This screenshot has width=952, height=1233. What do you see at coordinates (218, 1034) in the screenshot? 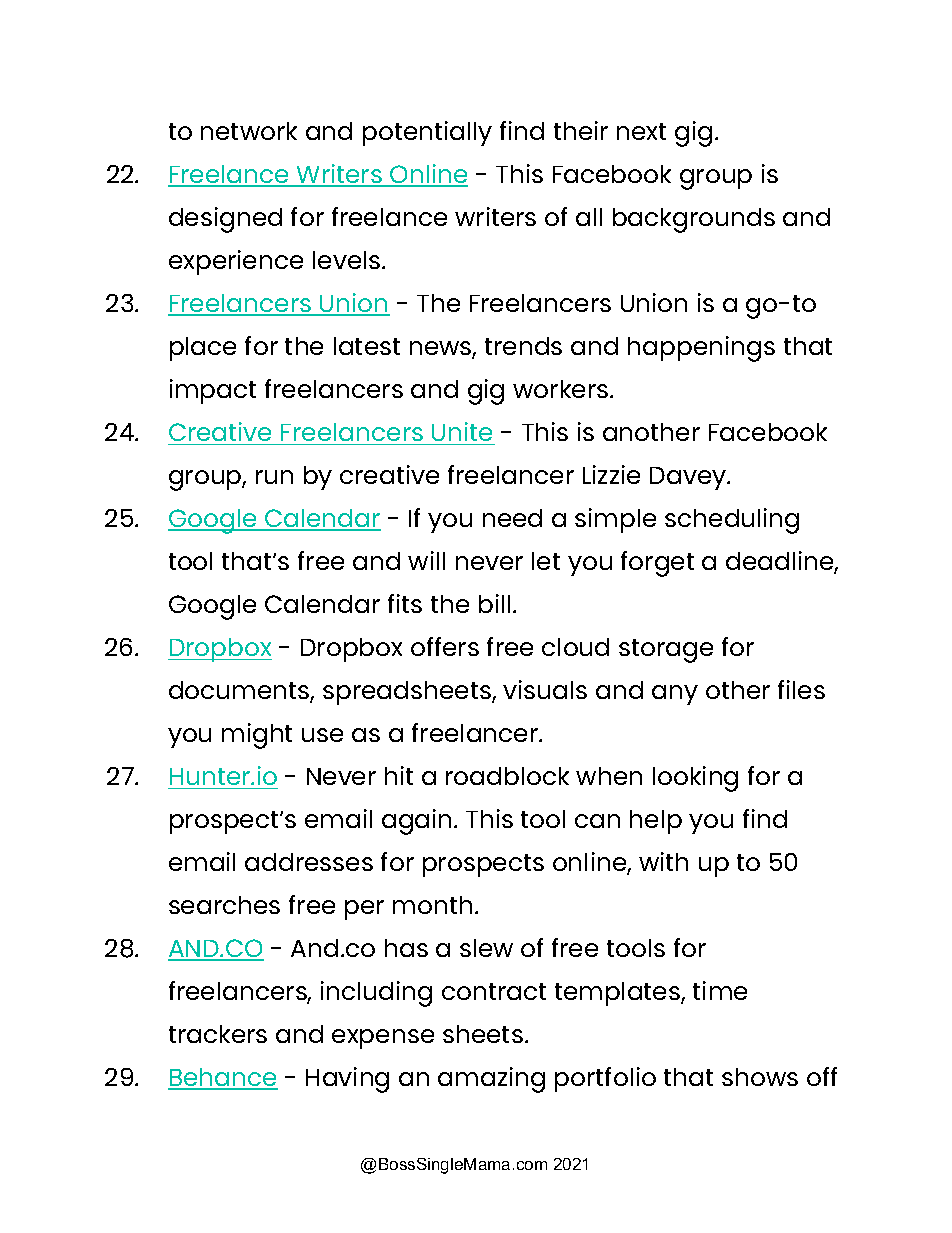
I see `trackers` at bounding box center [218, 1034].
